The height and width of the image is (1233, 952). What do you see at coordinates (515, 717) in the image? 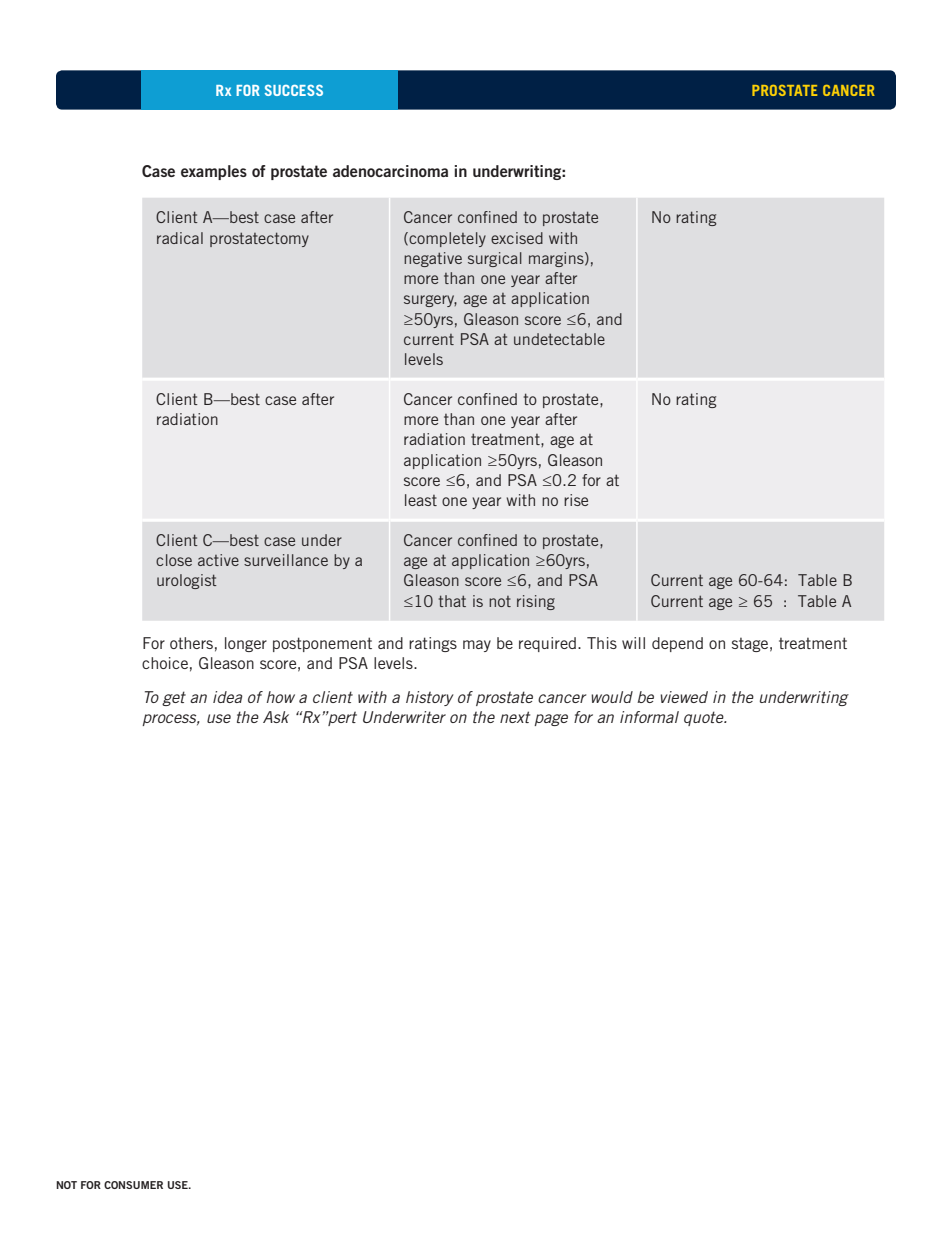
I see `next` at bounding box center [515, 717].
